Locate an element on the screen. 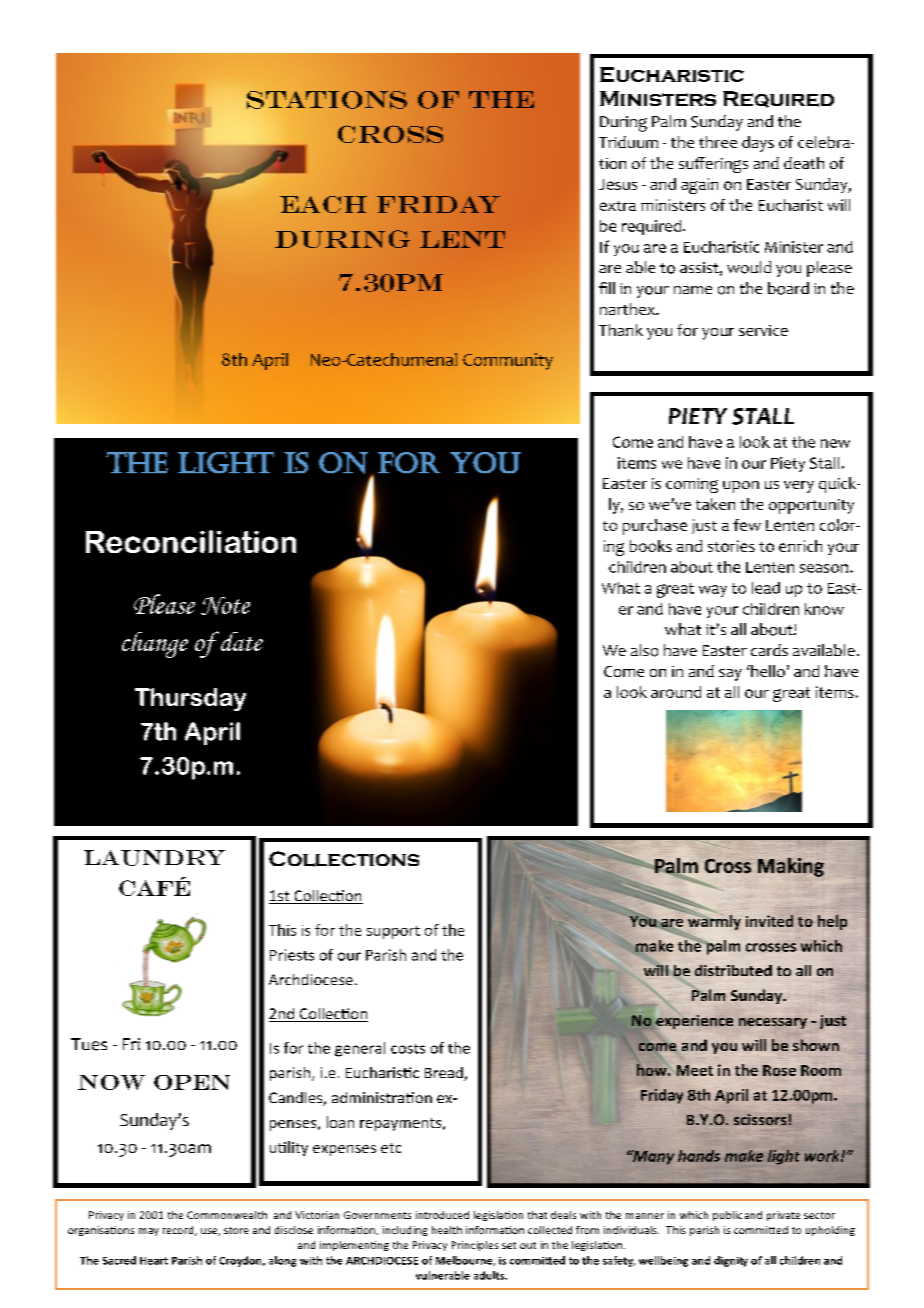  support is located at coordinates (393, 932).
